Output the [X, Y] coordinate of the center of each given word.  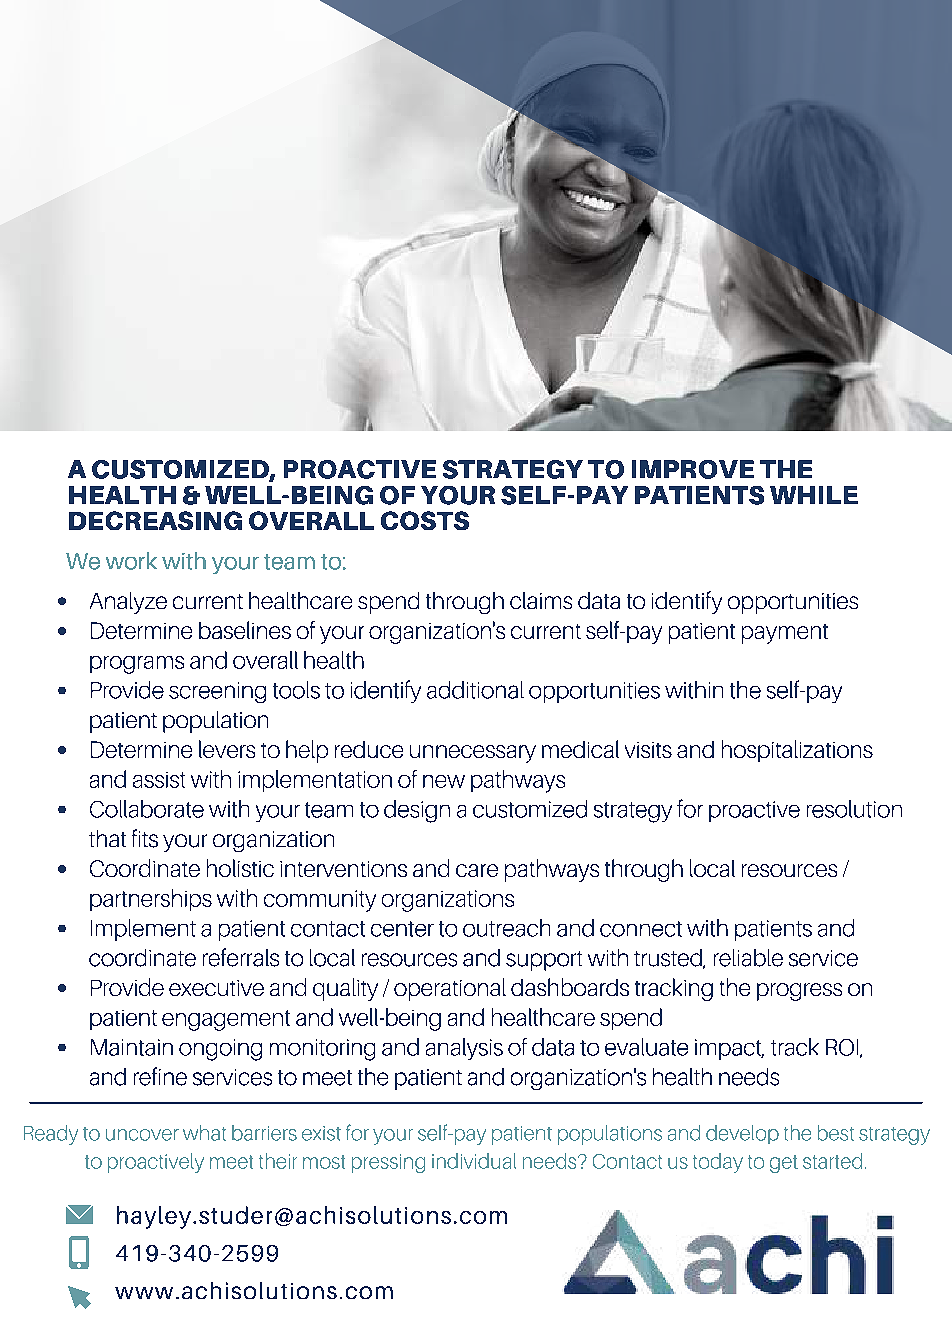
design [417, 811]
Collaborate [147, 809]
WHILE [814, 495]
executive [216, 988]
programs [137, 665]
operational [450, 989]
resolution [854, 809]
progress [799, 992]
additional [475, 690]
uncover [142, 1135]
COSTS [425, 520]
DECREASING [155, 520]
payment [785, 634]
